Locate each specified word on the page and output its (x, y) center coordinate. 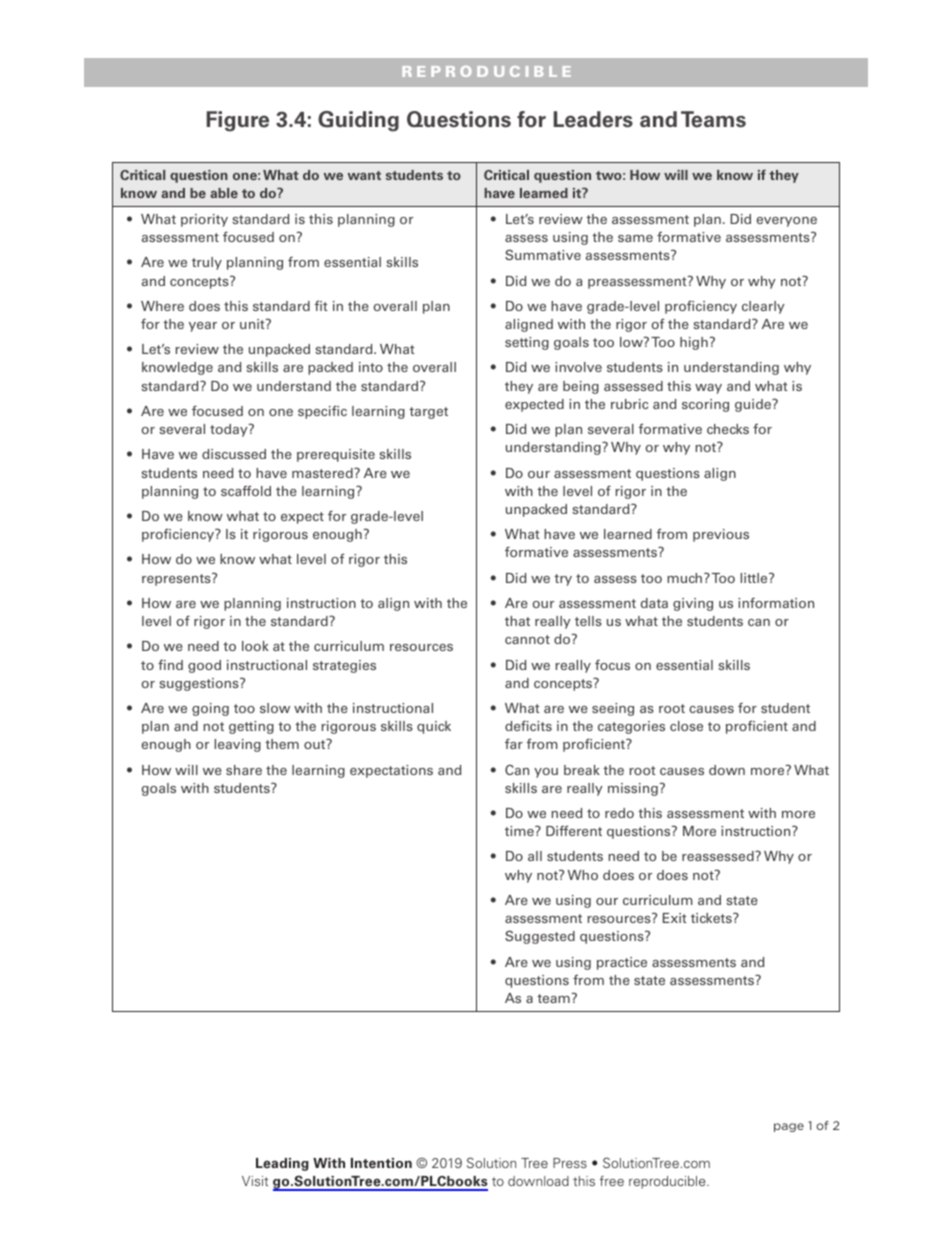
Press (570, 1163)
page (789, 1127)
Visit (255, 1181)
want (364, 175)
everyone (787, 222)
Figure (238, 121)
